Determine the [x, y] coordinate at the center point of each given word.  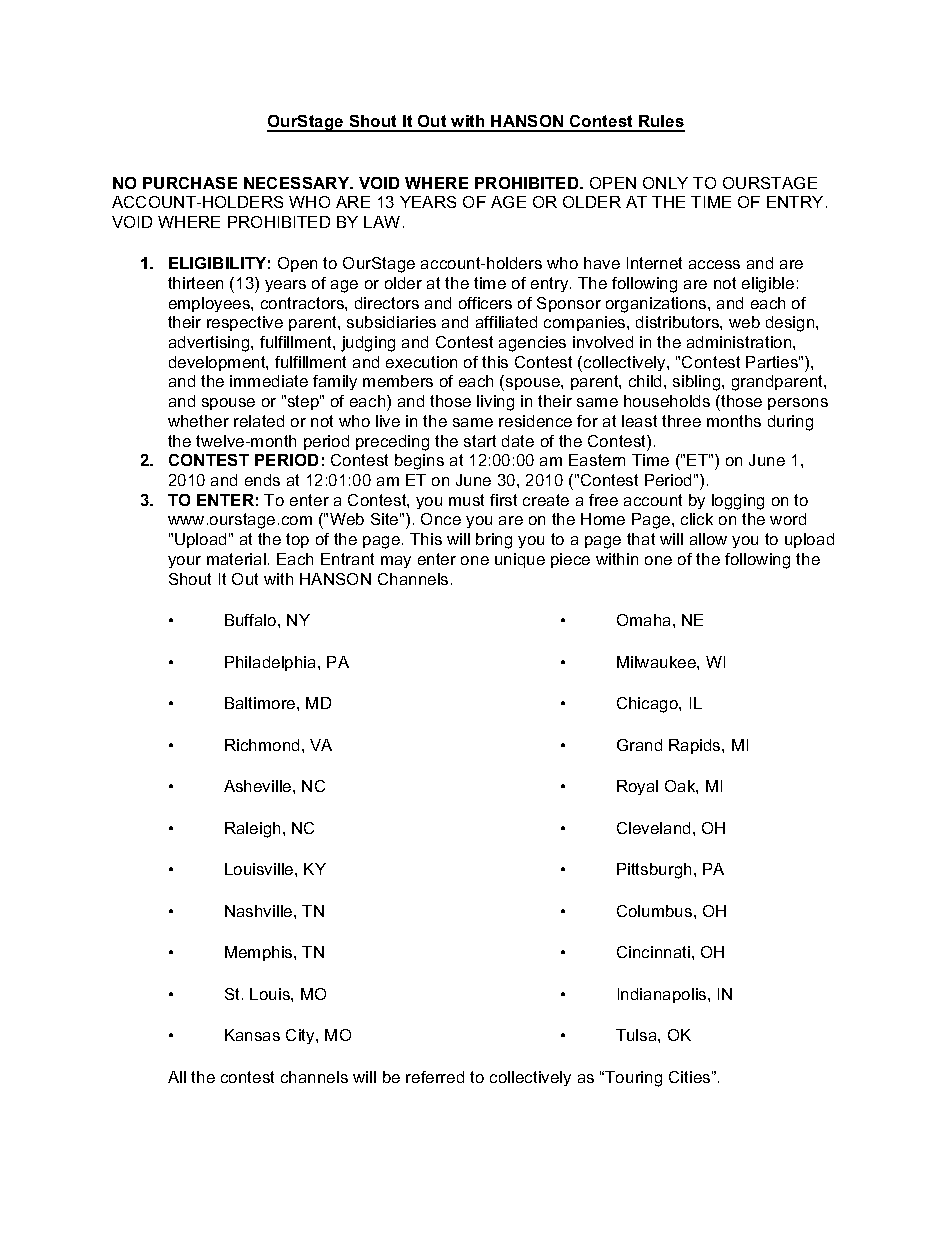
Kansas [252, 1035]
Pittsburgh [654, 871]
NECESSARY [298, 183]
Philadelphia [272, 663]
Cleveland [653, 828]
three [681, 421]
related [259, 421]
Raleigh [252, 830]
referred [435, 1077]
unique [520, 560]
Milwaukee [657, 662]
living [495, 403]
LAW [382, 222]
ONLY [665, 183]
